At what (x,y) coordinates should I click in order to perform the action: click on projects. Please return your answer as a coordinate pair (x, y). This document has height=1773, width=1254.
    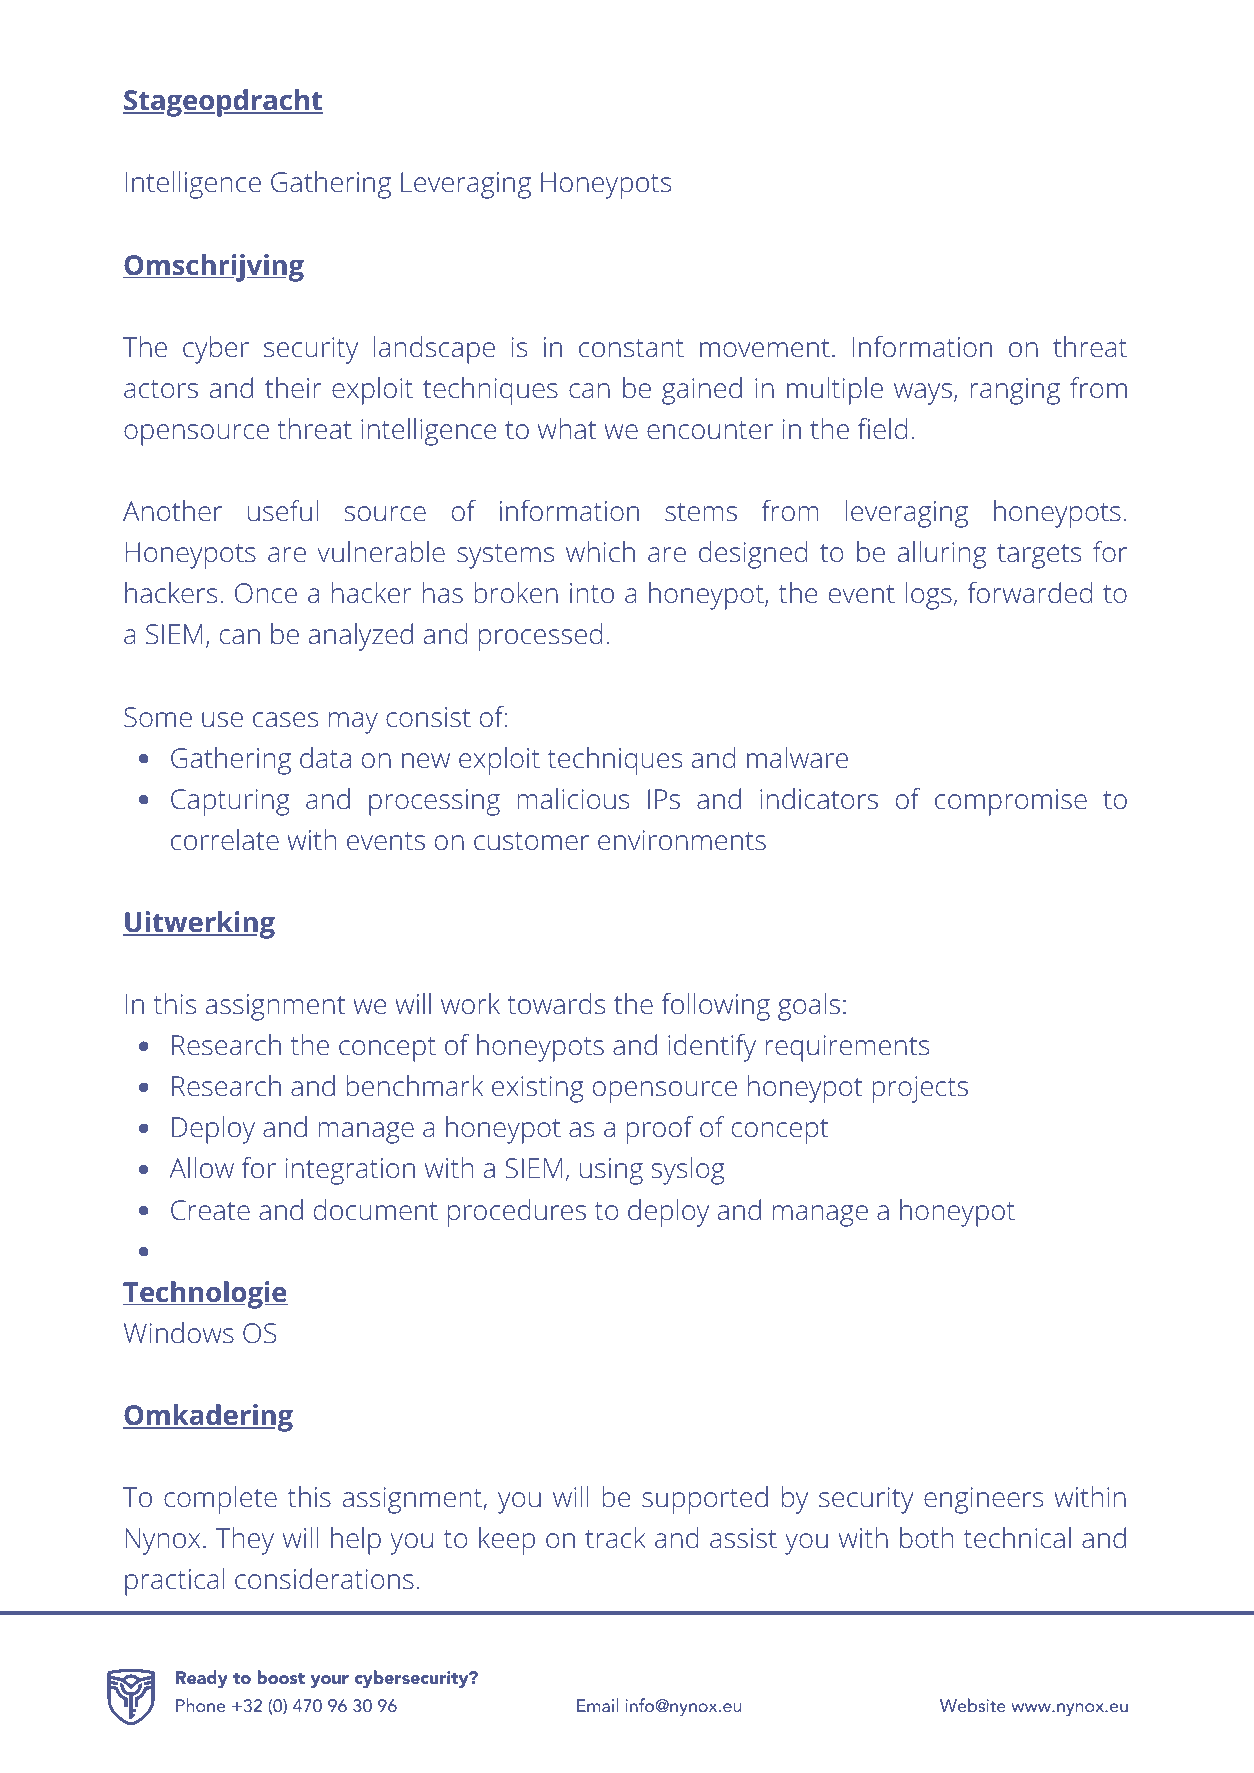
    Looking at the image, I should click on (920, 1089).
